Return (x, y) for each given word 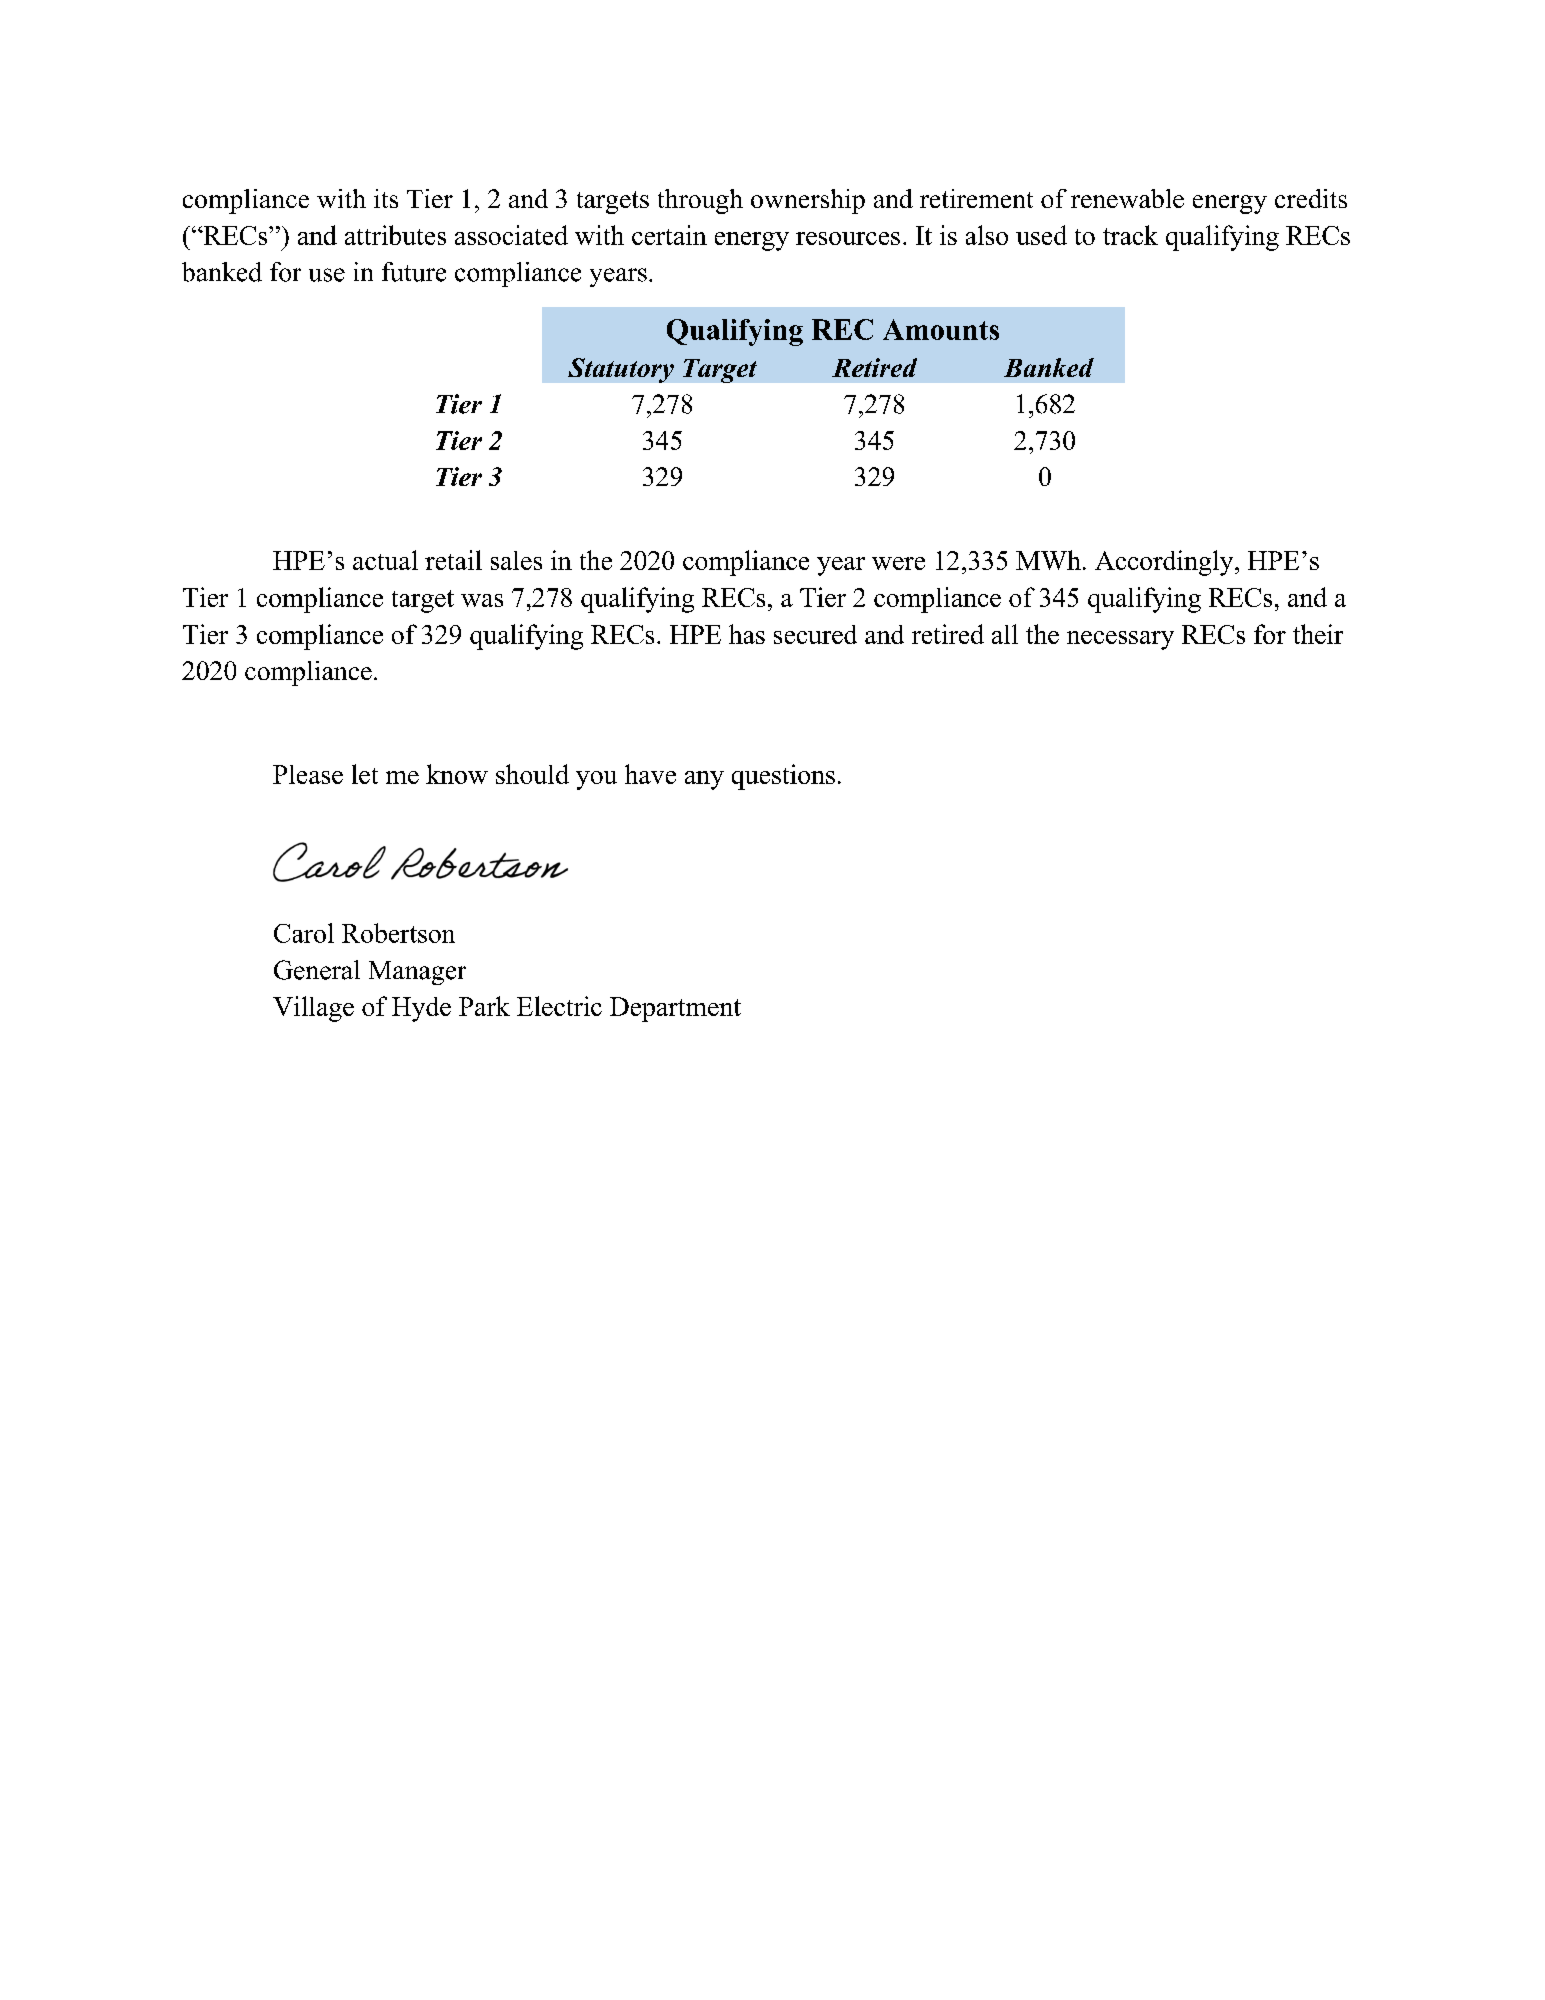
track (1130, 235)
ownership (808, 201)
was (482, 600)
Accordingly (1165, 563)
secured (815, 634)
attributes (395, 235)
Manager (417, 973)
